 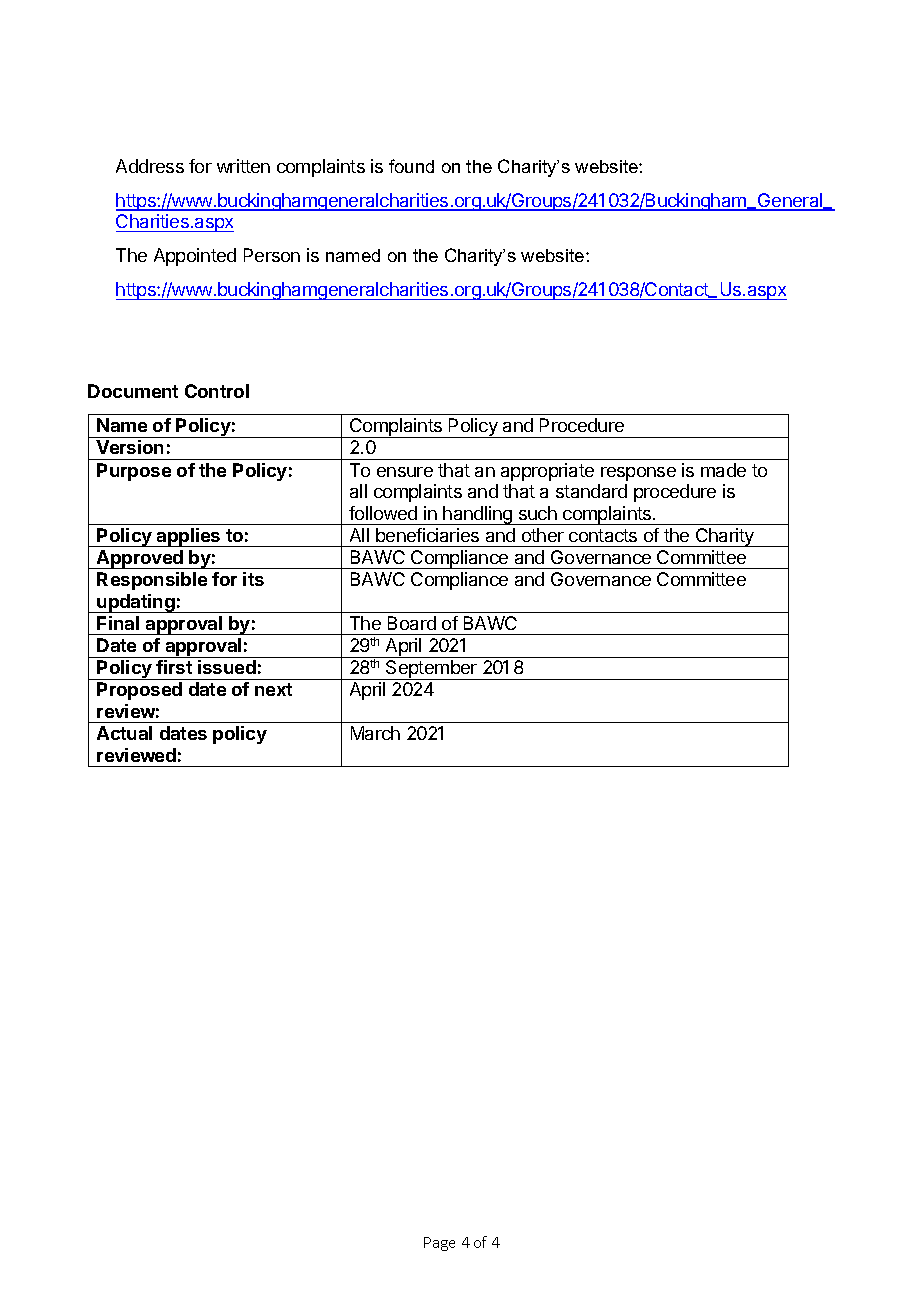 What do you see at coordinates (591, 491) in the screenshot?
I see `standard` at bounding box center [591, 491].
